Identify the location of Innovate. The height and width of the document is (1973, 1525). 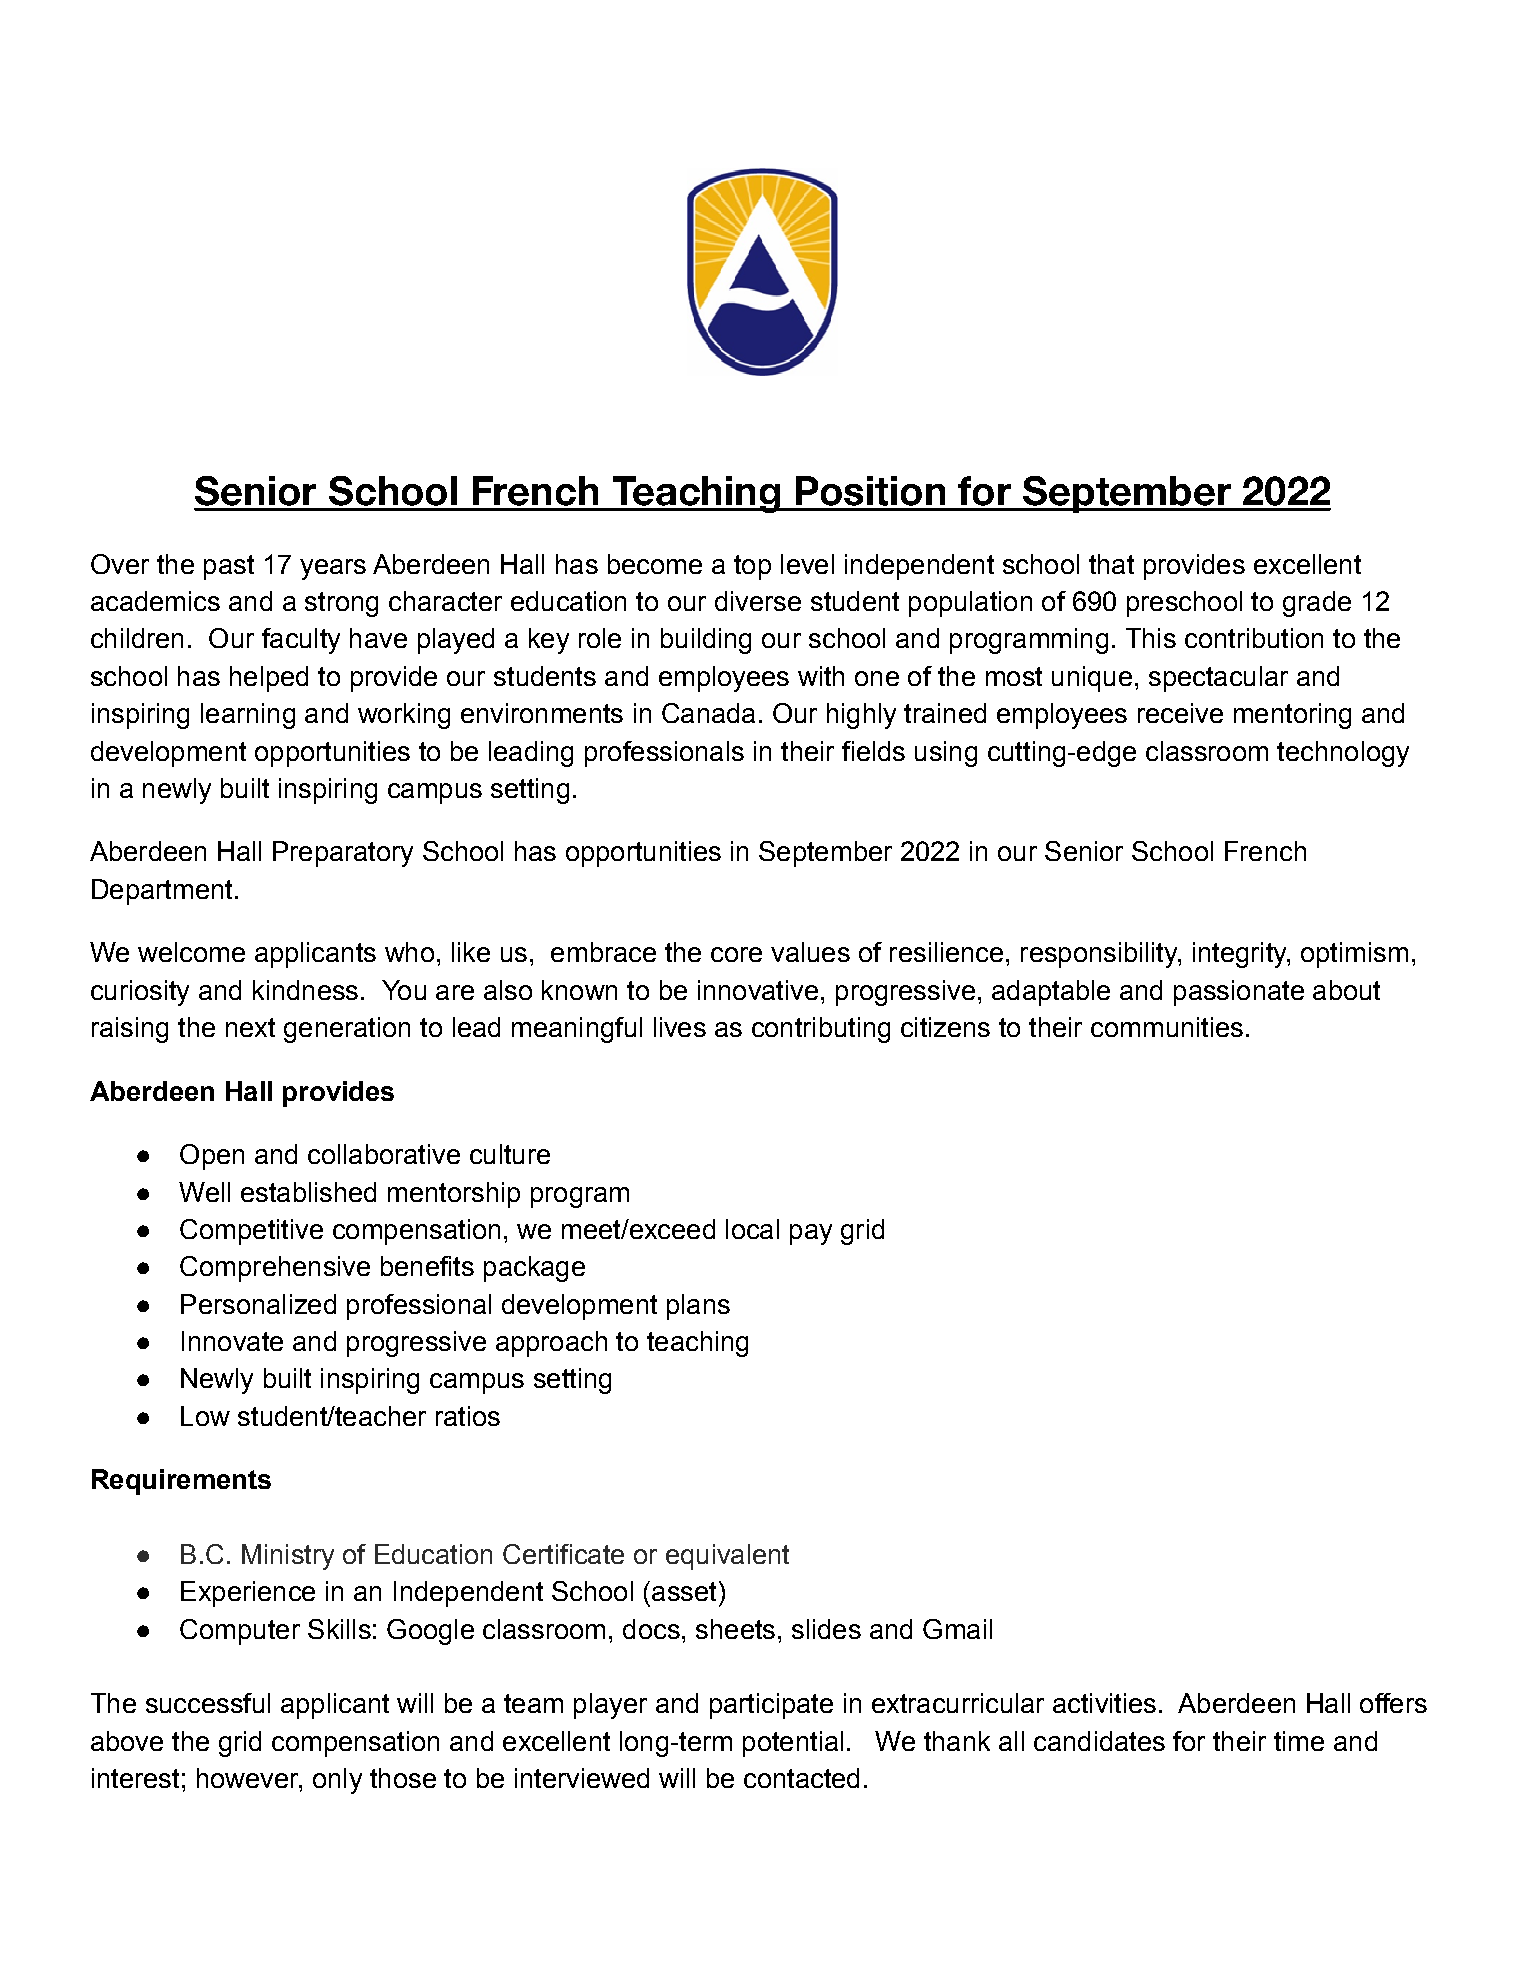
(232, 1341).
